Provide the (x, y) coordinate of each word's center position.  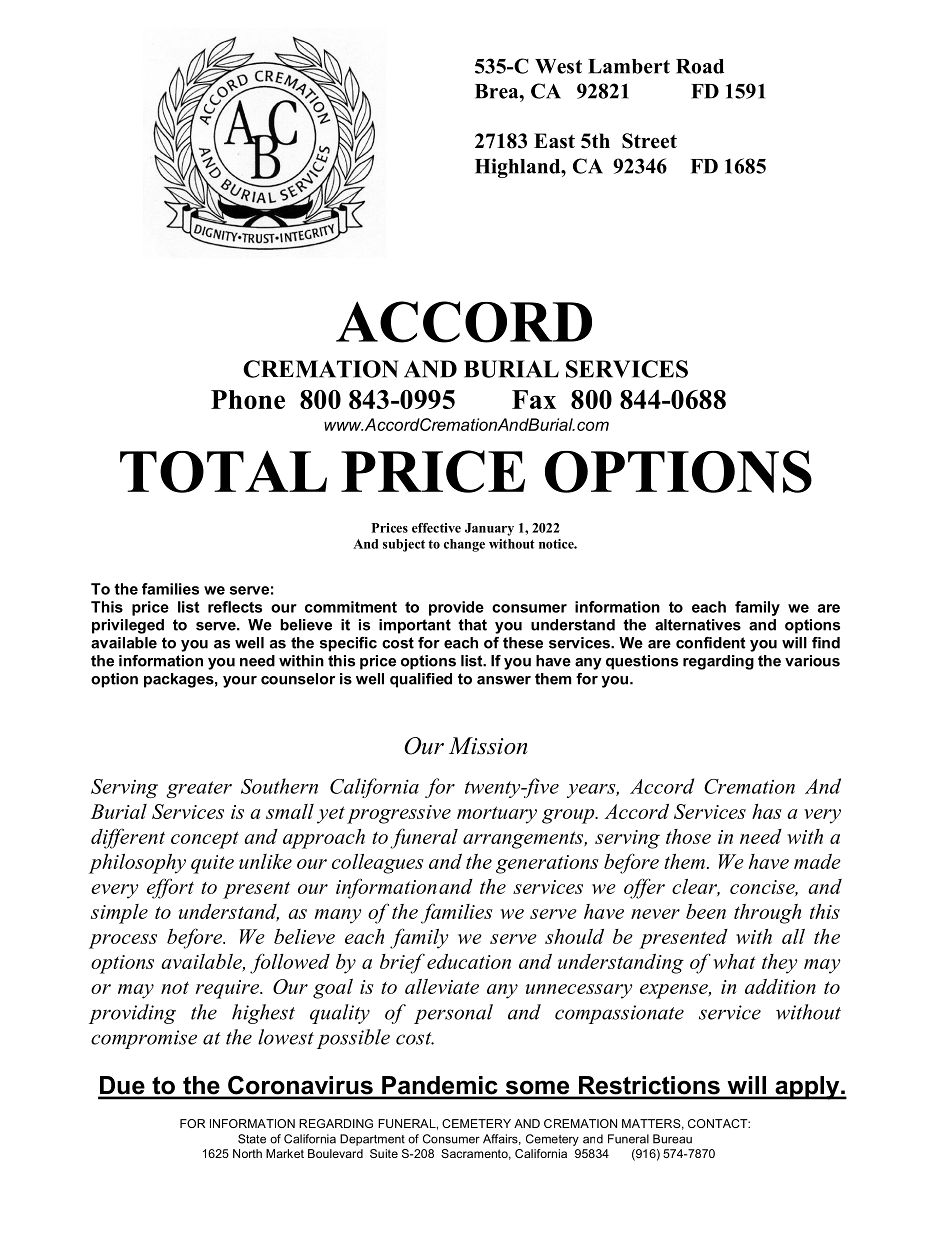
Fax (534, 399)
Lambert (629, 66)
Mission (488, 746)
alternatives (698, 625)
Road (700, 66)
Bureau (672, 1139)
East (554, 141)
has (767, 811)
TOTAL (223, 471)
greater (199, 789)
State (252, 1139)
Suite (384, 1153)
